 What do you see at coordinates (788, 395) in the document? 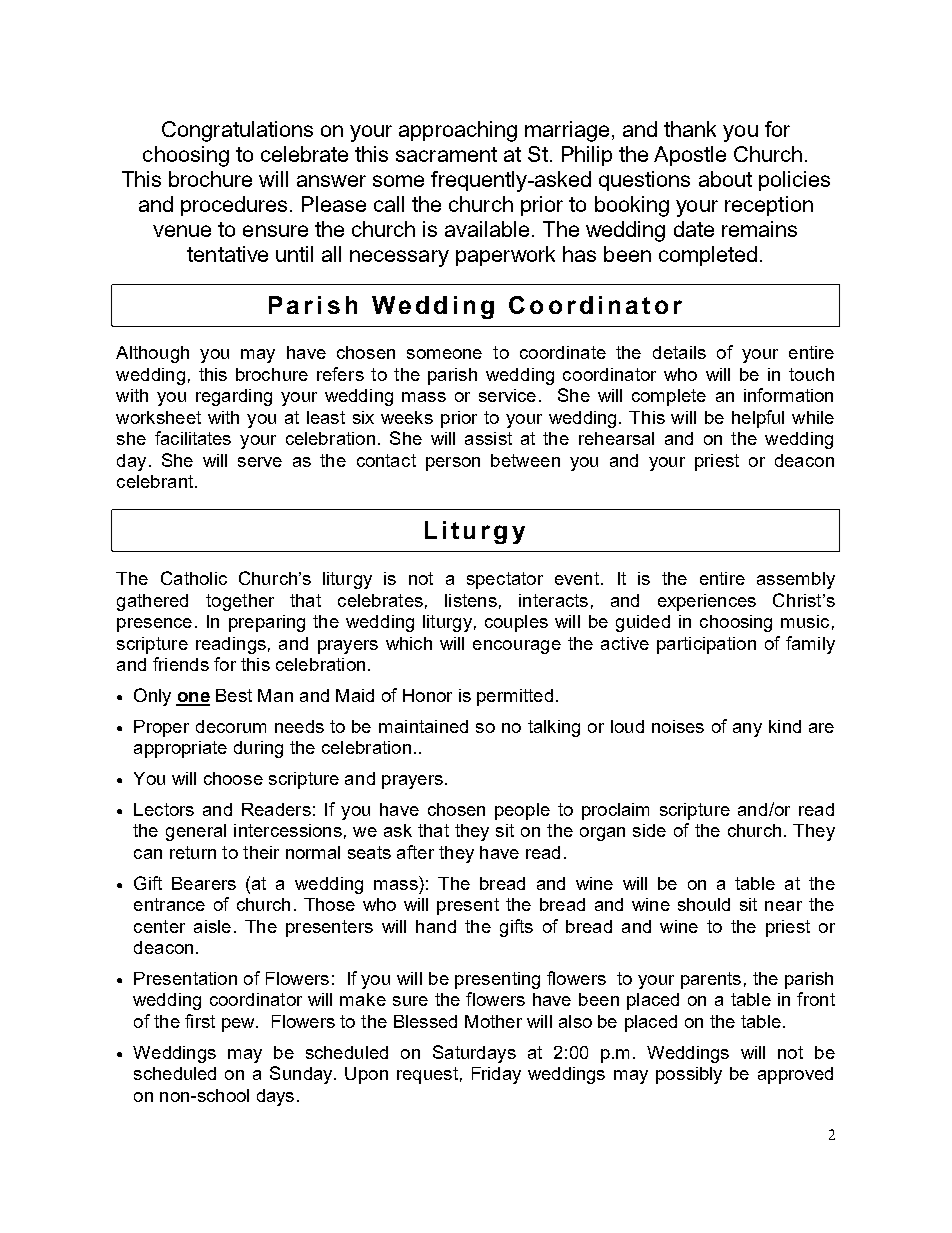
I see `information` at bounding box center [788, 395].
